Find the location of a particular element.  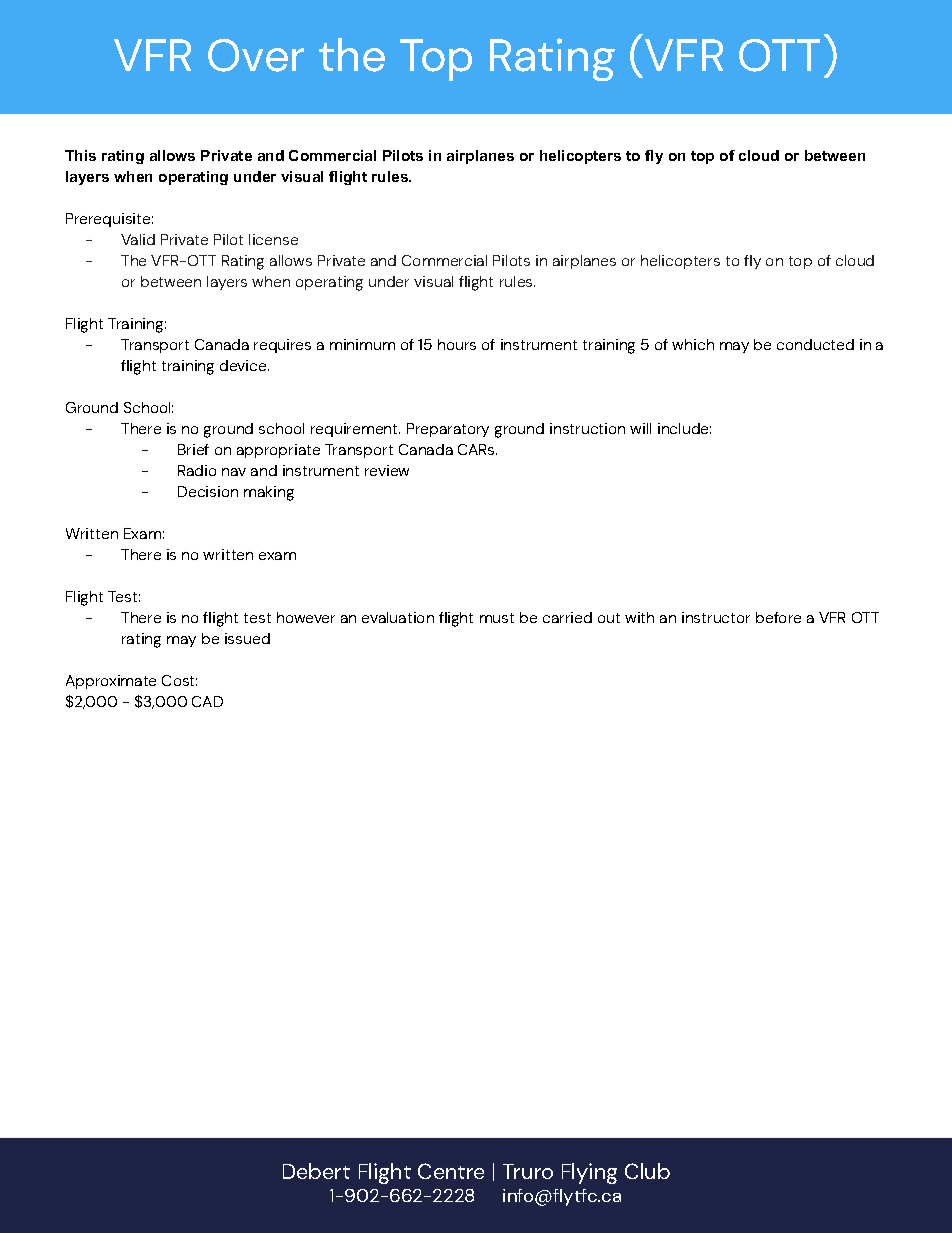

issued is located at coordinates (247, 638).
